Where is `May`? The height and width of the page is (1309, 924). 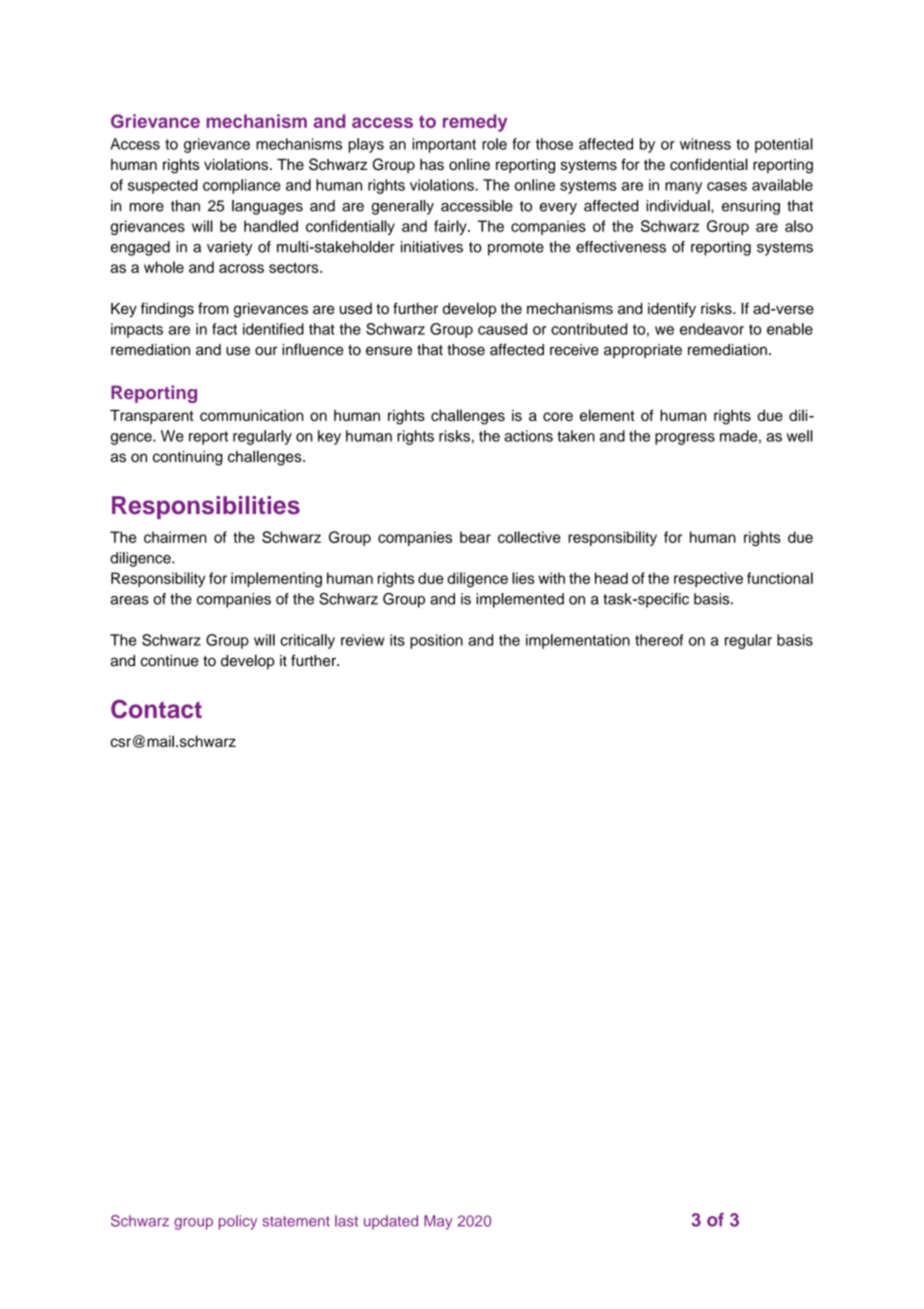
May is located at coordinates (438, 1222).
